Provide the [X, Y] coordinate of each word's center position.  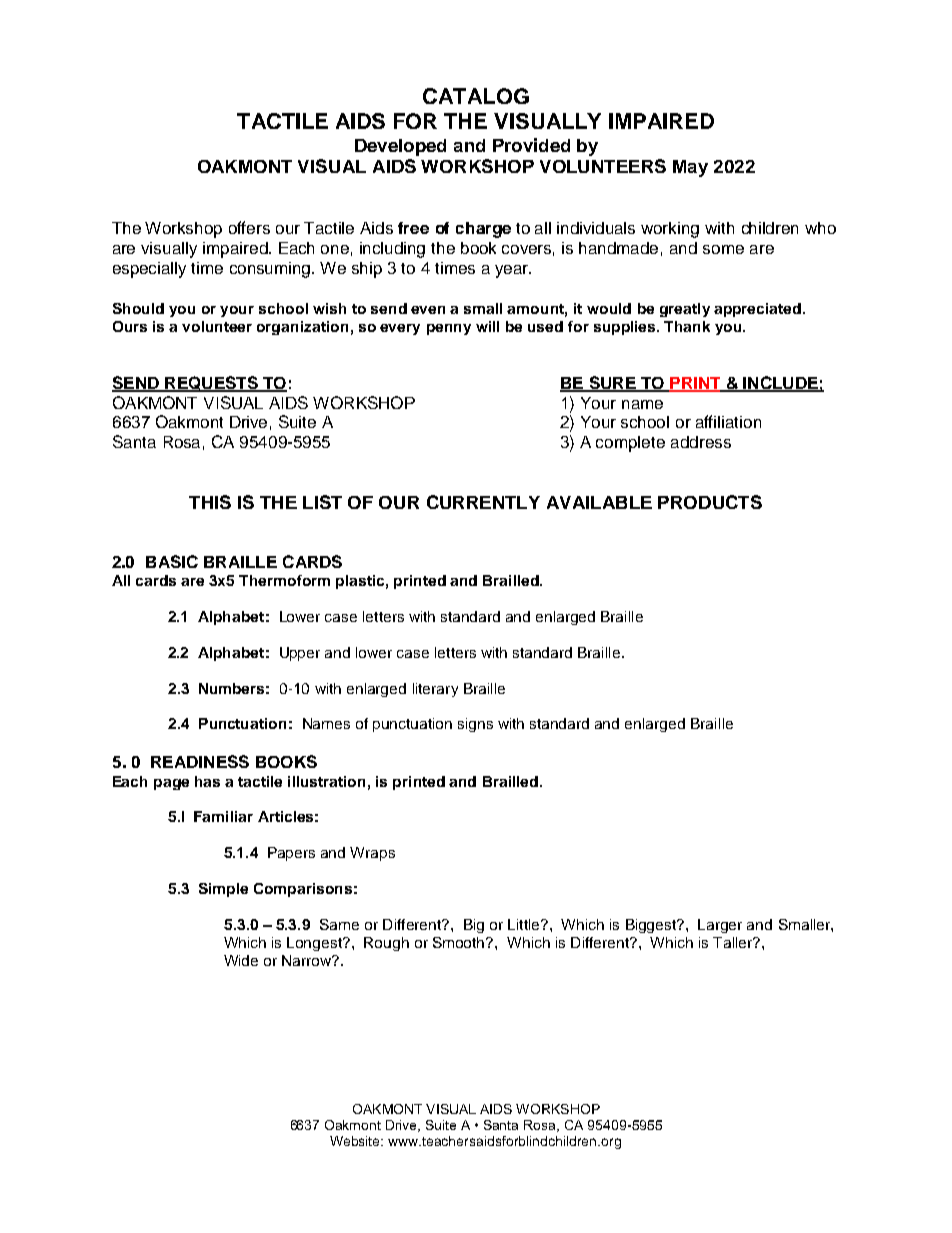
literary [435, 690]
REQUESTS [211, 384]
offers [249, 227]
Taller [734, 942]
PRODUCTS [710, 502]
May [690, 168]
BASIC [172, 561]
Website [356, 1141]
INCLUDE [780, 383]
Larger [720, 926]
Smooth [460, 942]
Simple [223, 890]
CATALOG [476, 96]
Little [525, 924]
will [487, 326]
